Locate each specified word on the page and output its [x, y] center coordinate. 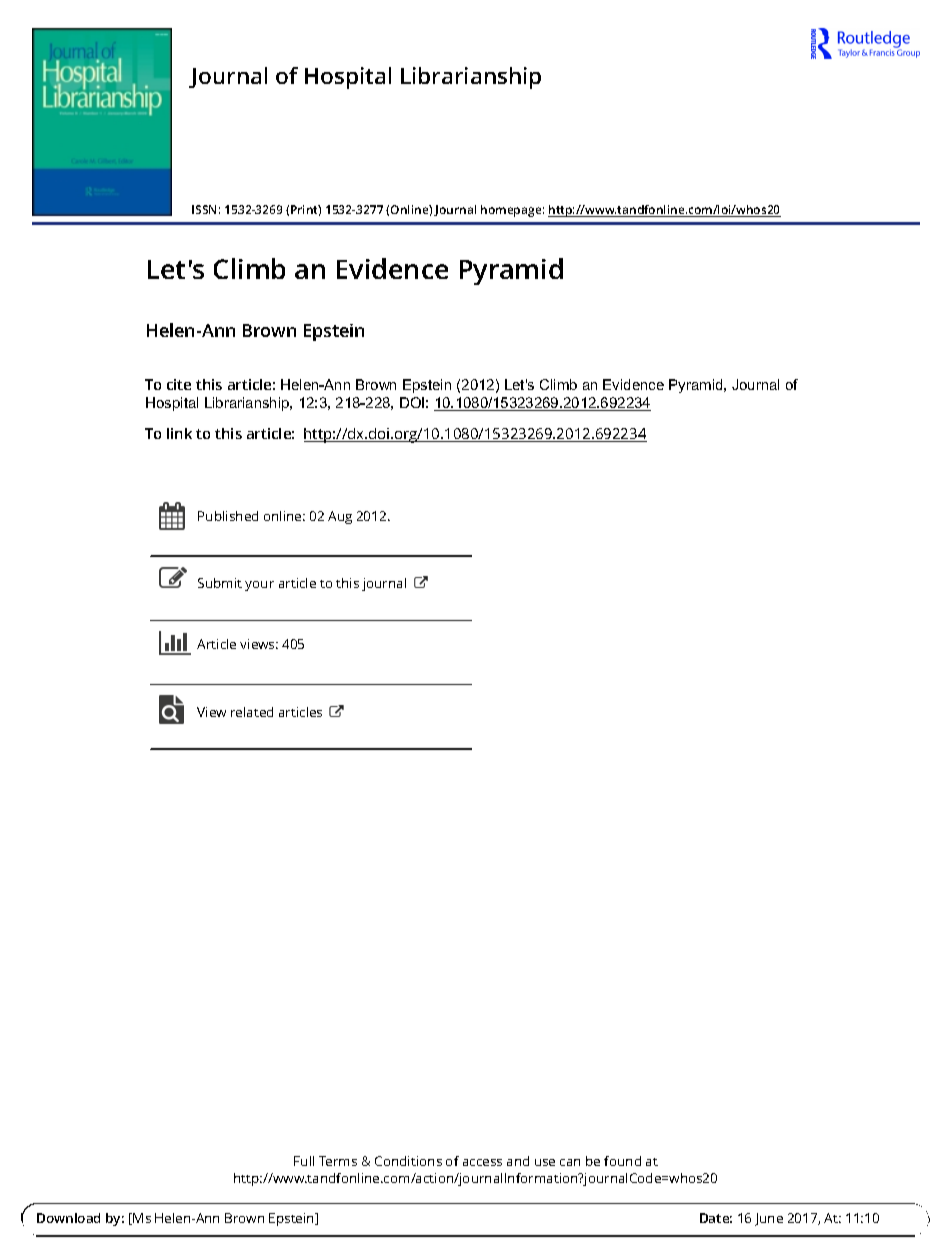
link [179, 433]
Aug [340, 517]
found [622, 1161]
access [482, 1162]
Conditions [408, 1161]
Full [304, 1161]
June [769, 1219]
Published [228, 516]
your [259, 586]
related [252, 712]
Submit [220, 583]
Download [68, 1218]
